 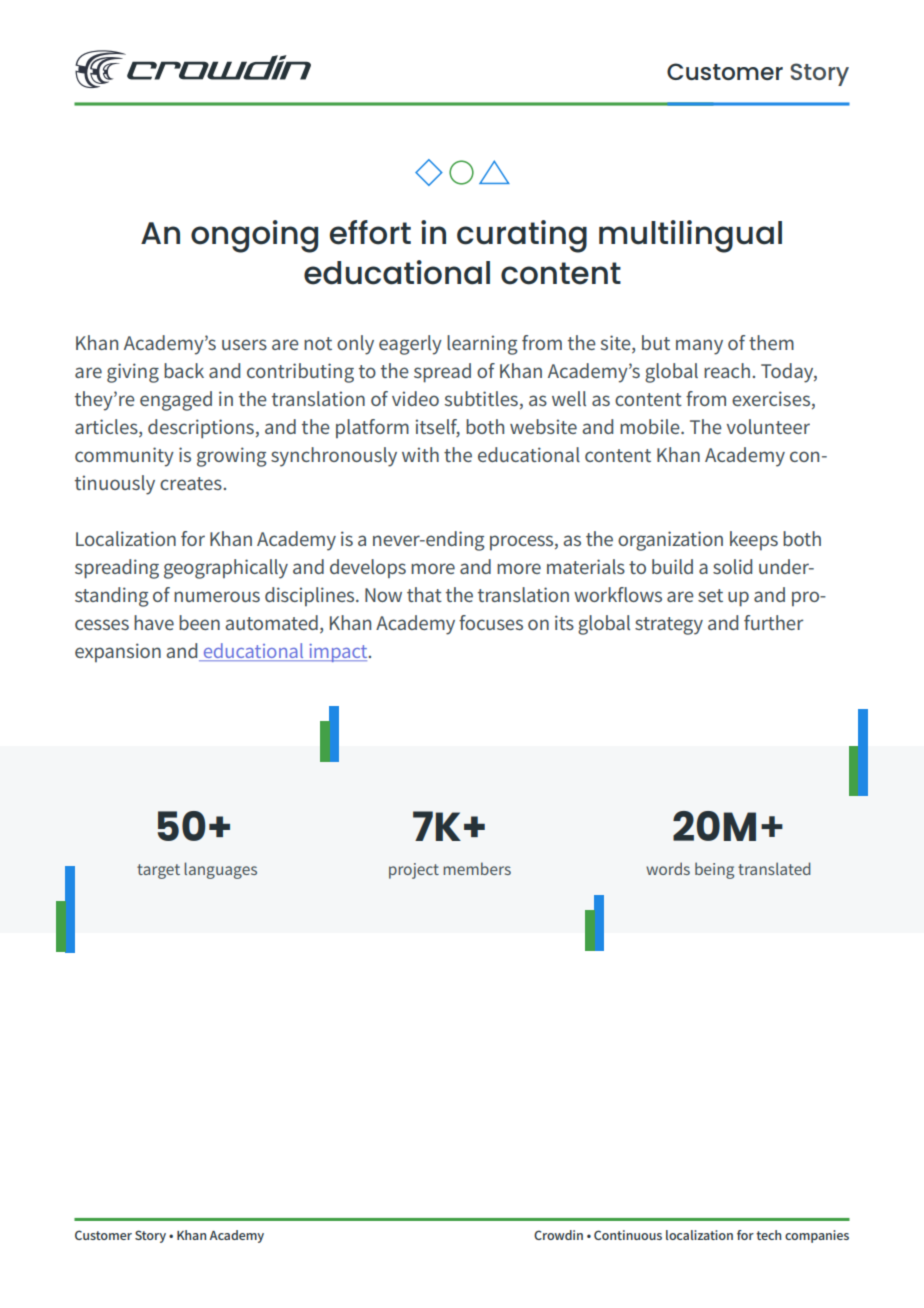 I want to click on volunteer, so click(x=768, y=426).
